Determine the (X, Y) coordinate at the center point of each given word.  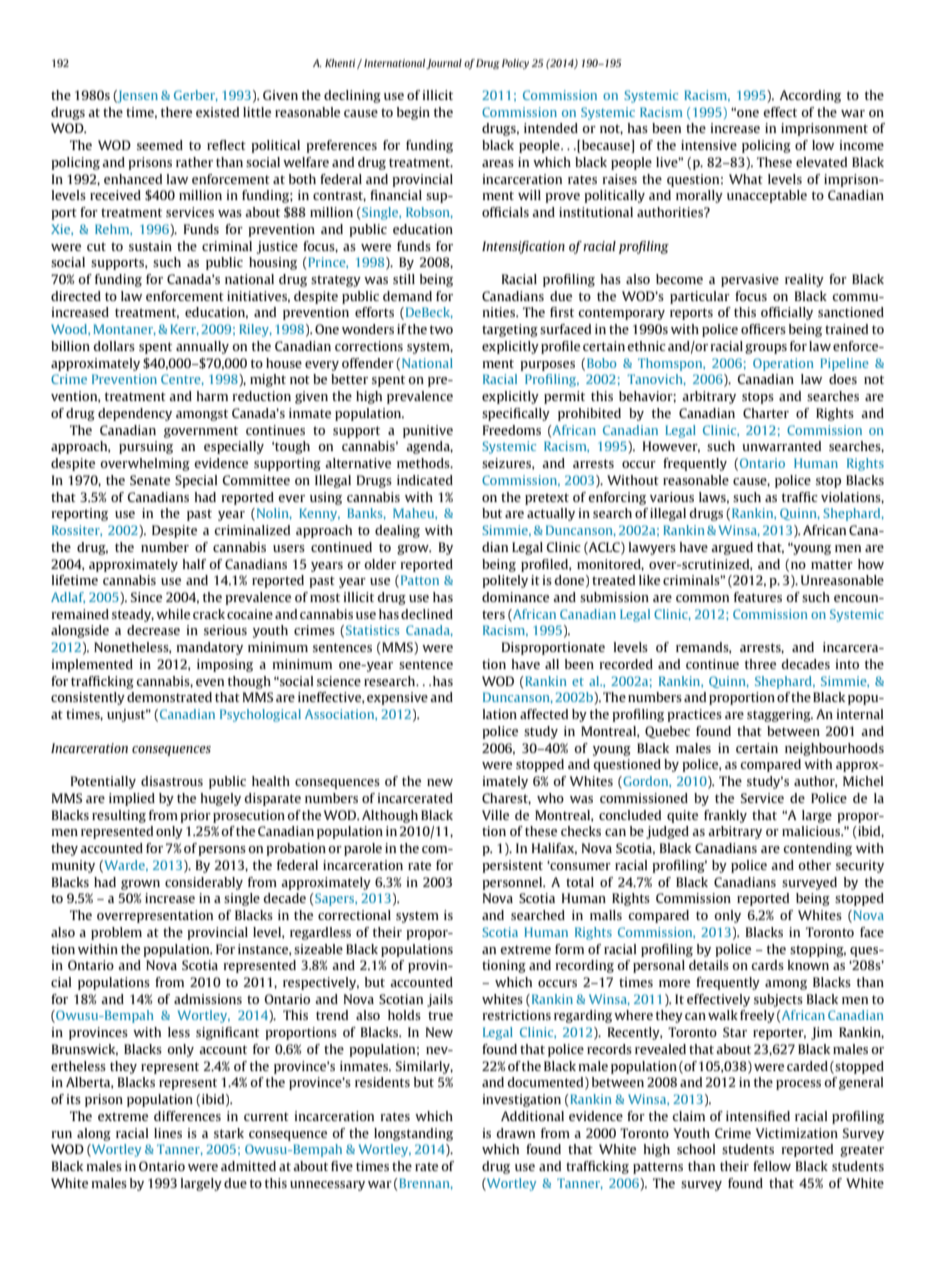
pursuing (146, 447)
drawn (516, 1133)
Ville (495, 815)
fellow (772, 1166)
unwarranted (781, 446)
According (810, 96)
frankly (725, 816)
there (176, 112)
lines (168, 1133)
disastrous (172, 781)
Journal (444, 64)
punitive (428, 431)
